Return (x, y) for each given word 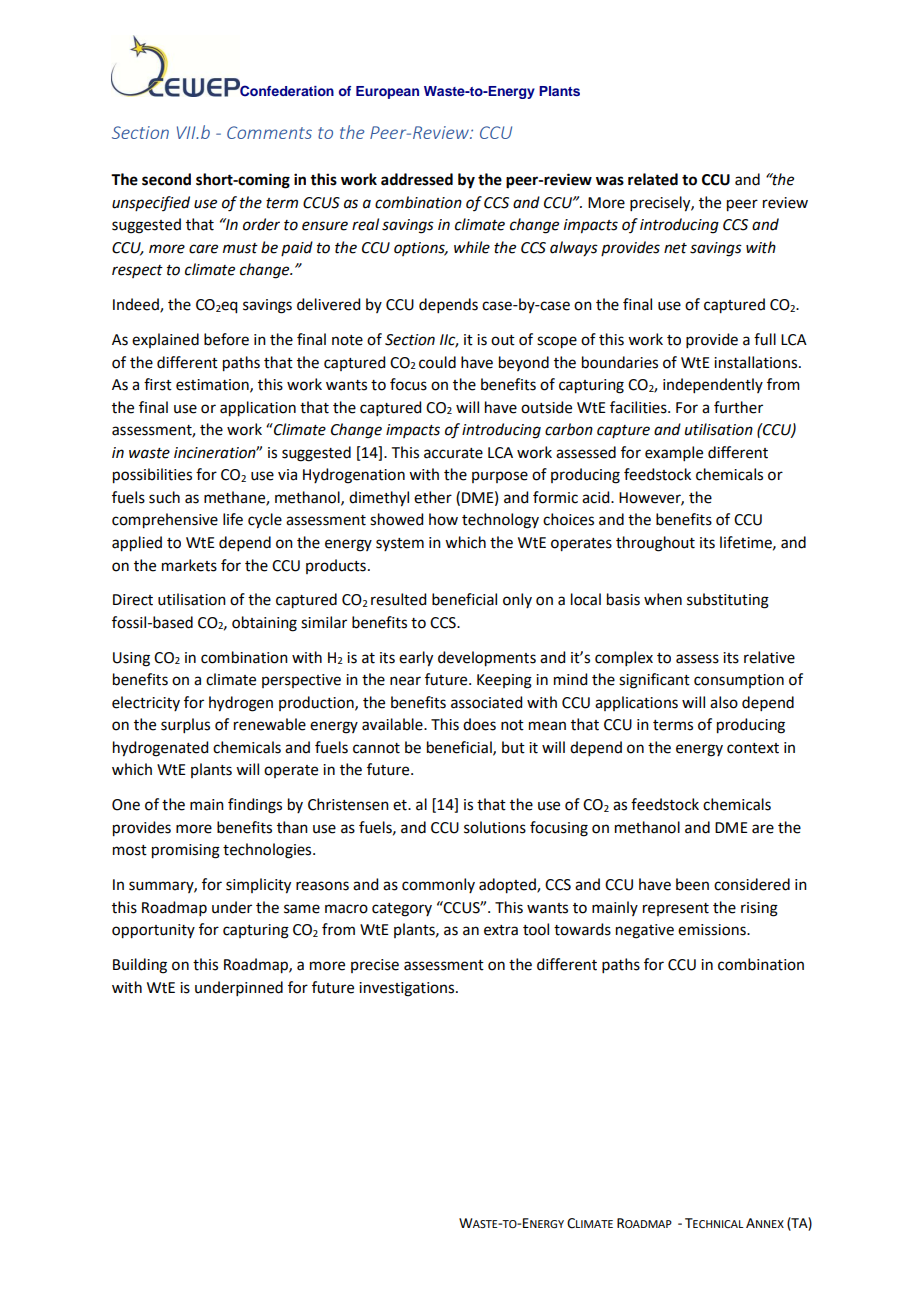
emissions (713, 930)
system (400, 544)
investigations (408, 989)
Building (140, 966)
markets (189, 565)
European (387, 92)
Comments (269, 132)
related (653, 179)
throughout (655, 544)
